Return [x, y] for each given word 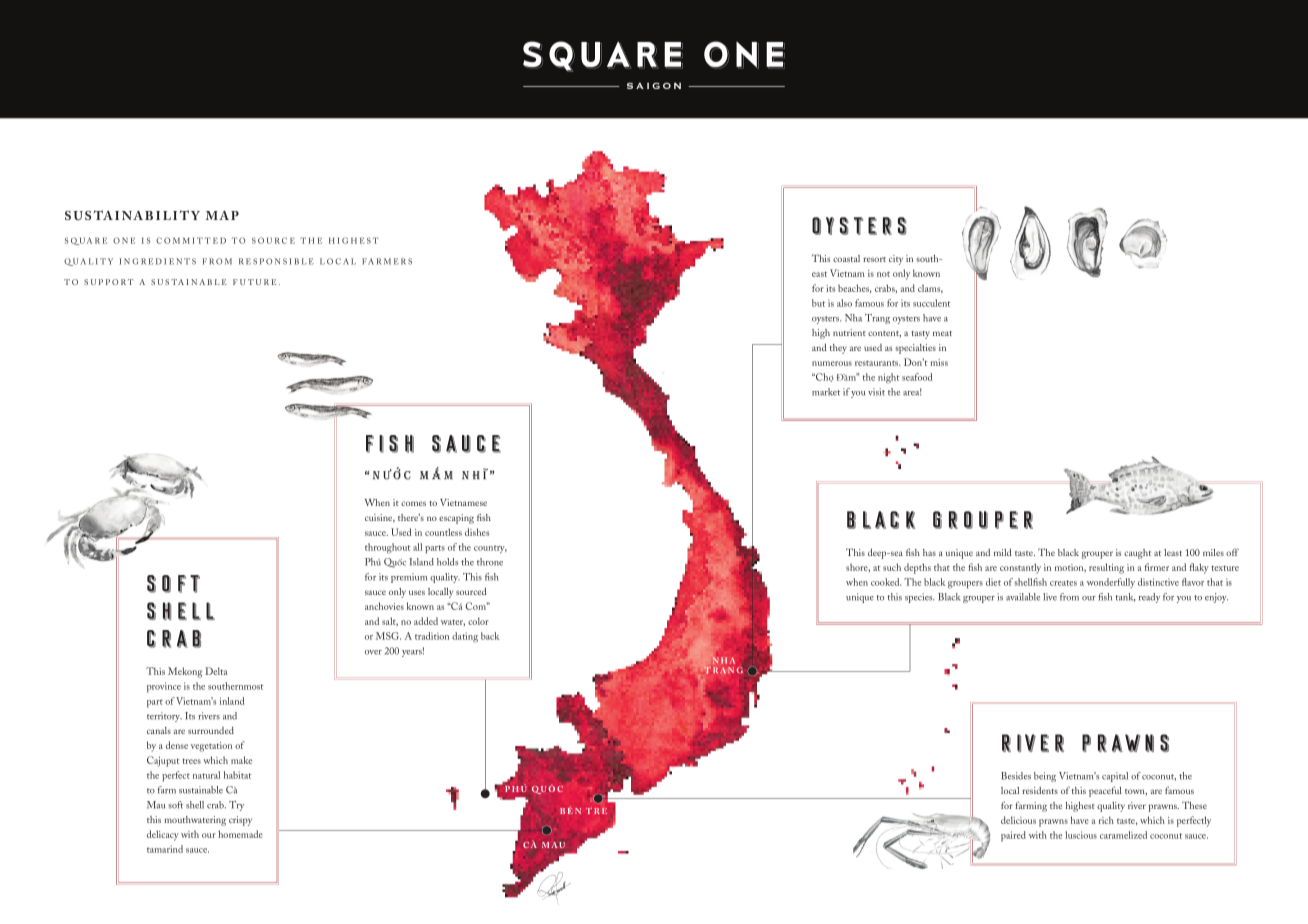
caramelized [1123, 835]
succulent [932, 303]
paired [1013, 836]
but [818, 303]
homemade [240, 834]
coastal [846, 258]
